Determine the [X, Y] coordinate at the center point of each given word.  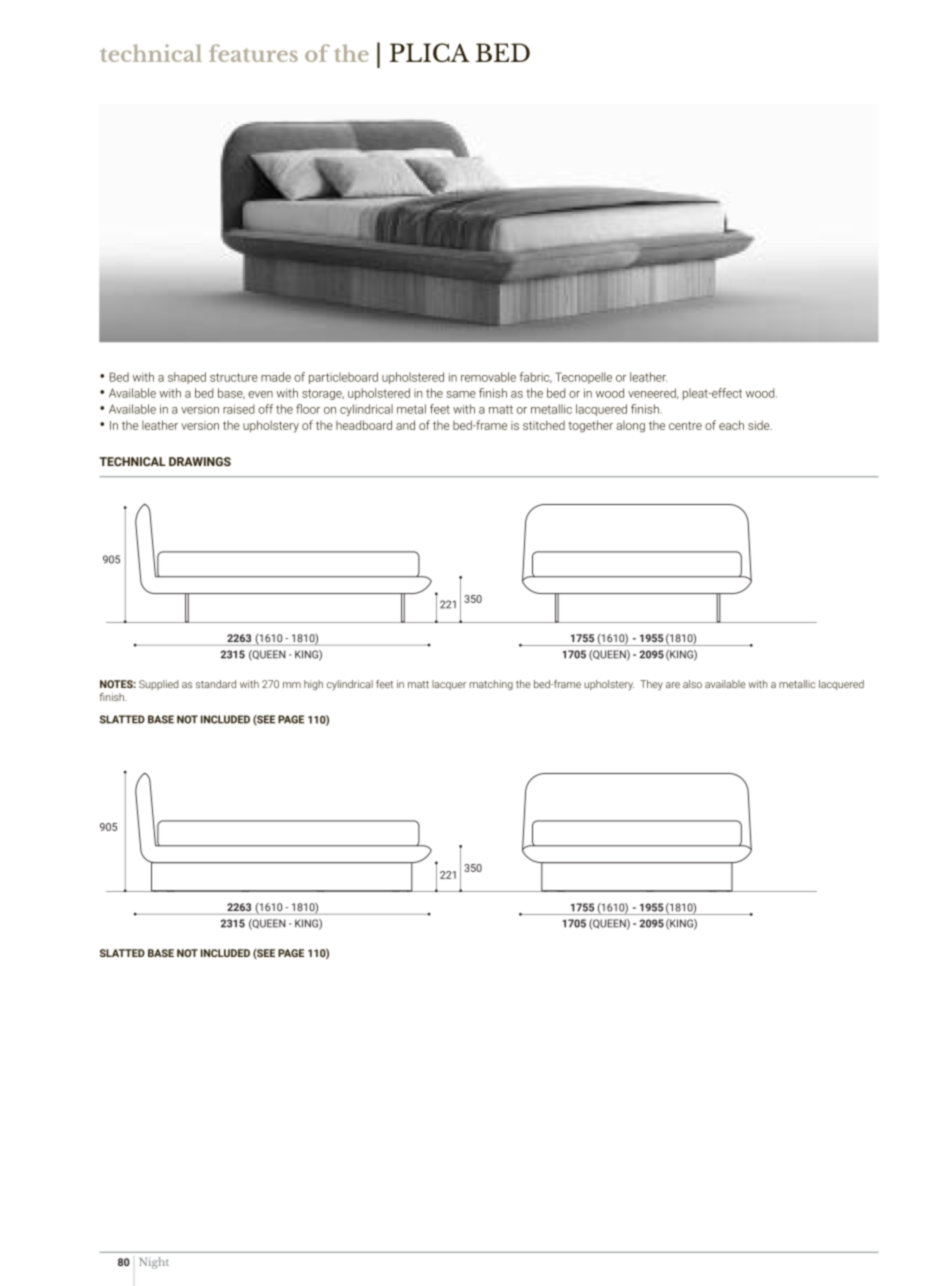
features [253, 53]
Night [154, 1263]
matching [491, 685]
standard [216, 684]
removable [488, 377]
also [692, 684]
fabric [536, 377]
